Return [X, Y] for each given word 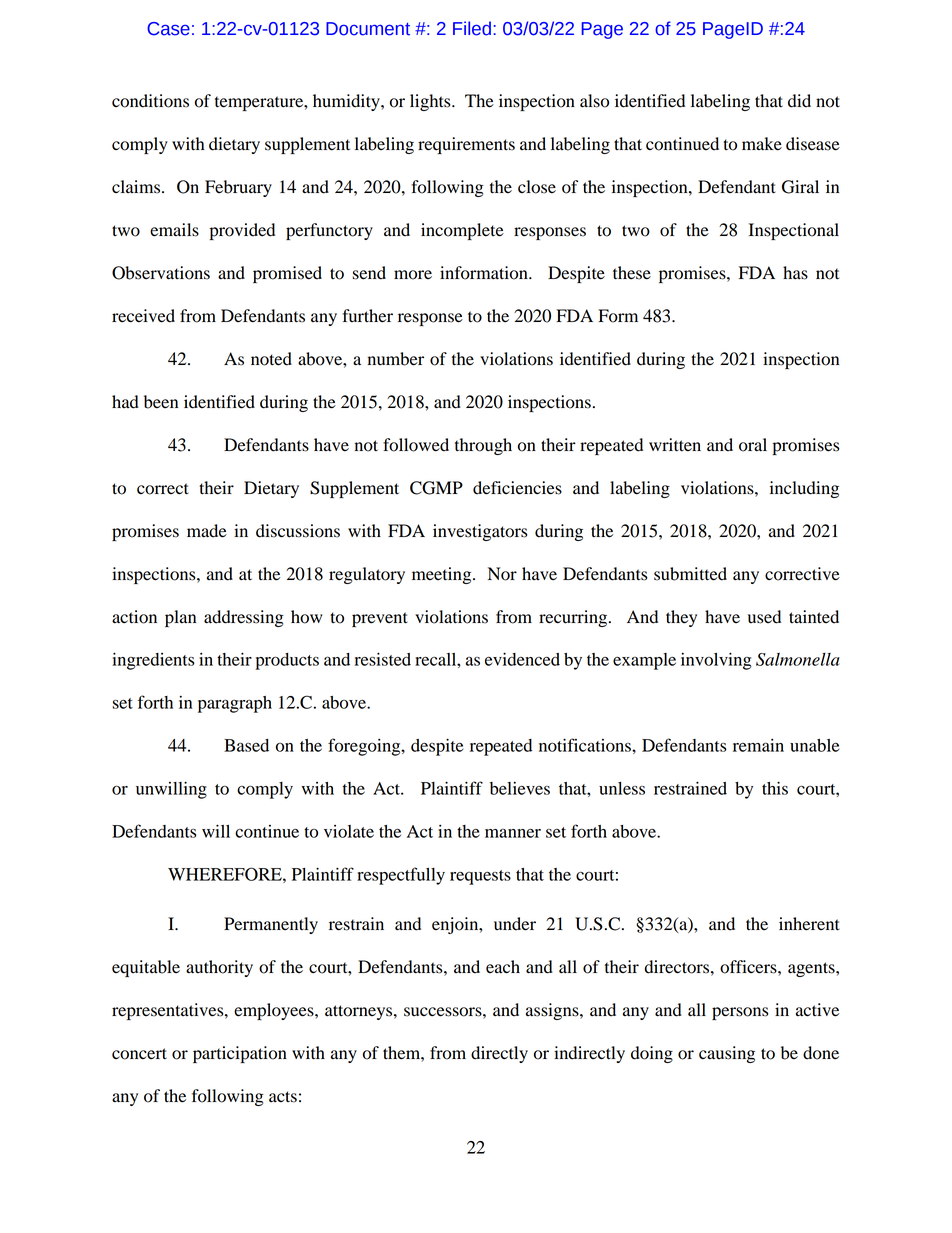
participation [240, 1054]
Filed [472, 28]
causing [727, 1054]
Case [168, 29]
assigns [553, 1011]
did [799, 101]
